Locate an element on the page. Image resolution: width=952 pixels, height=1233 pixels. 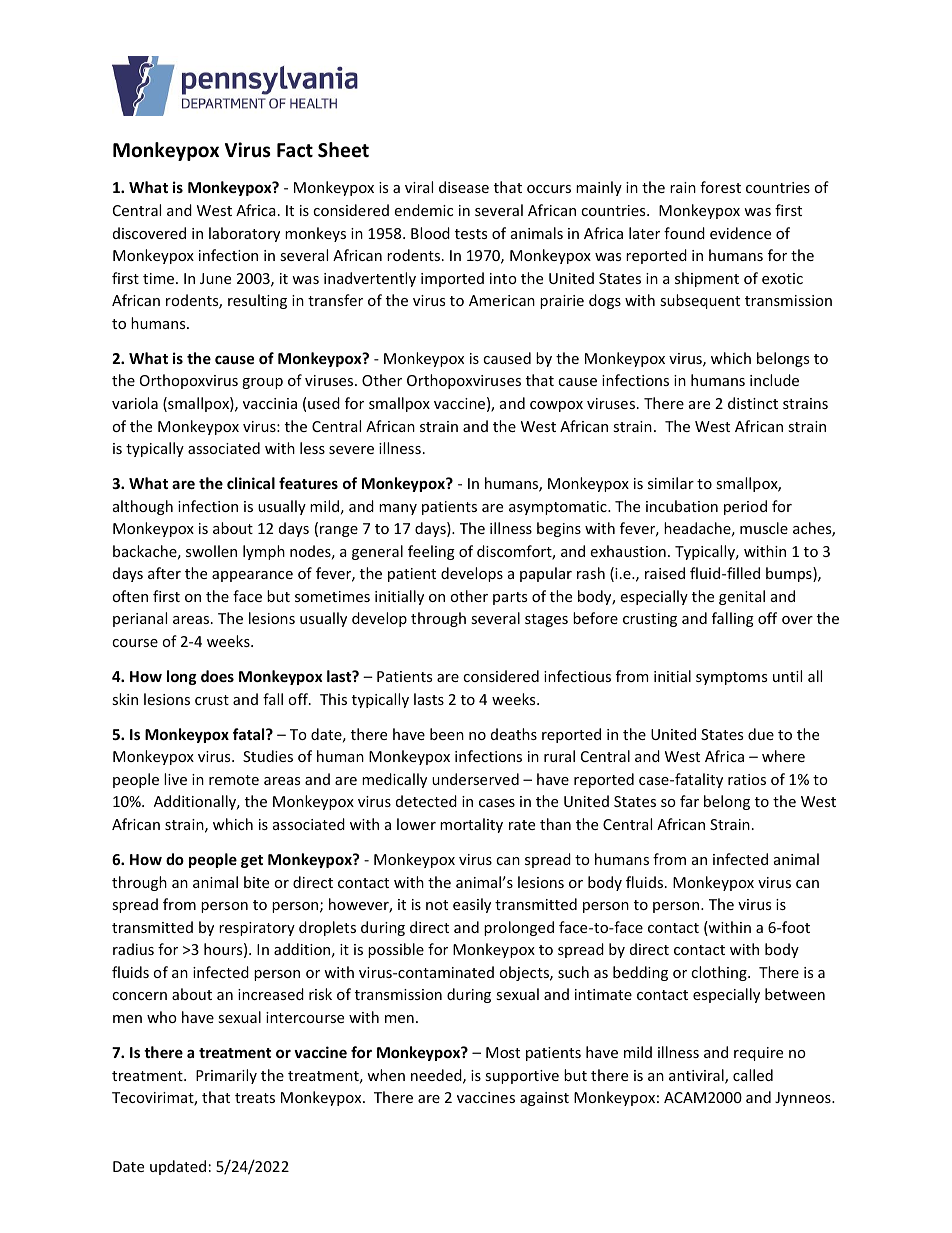
disease is located at coordinates (464, 187).
